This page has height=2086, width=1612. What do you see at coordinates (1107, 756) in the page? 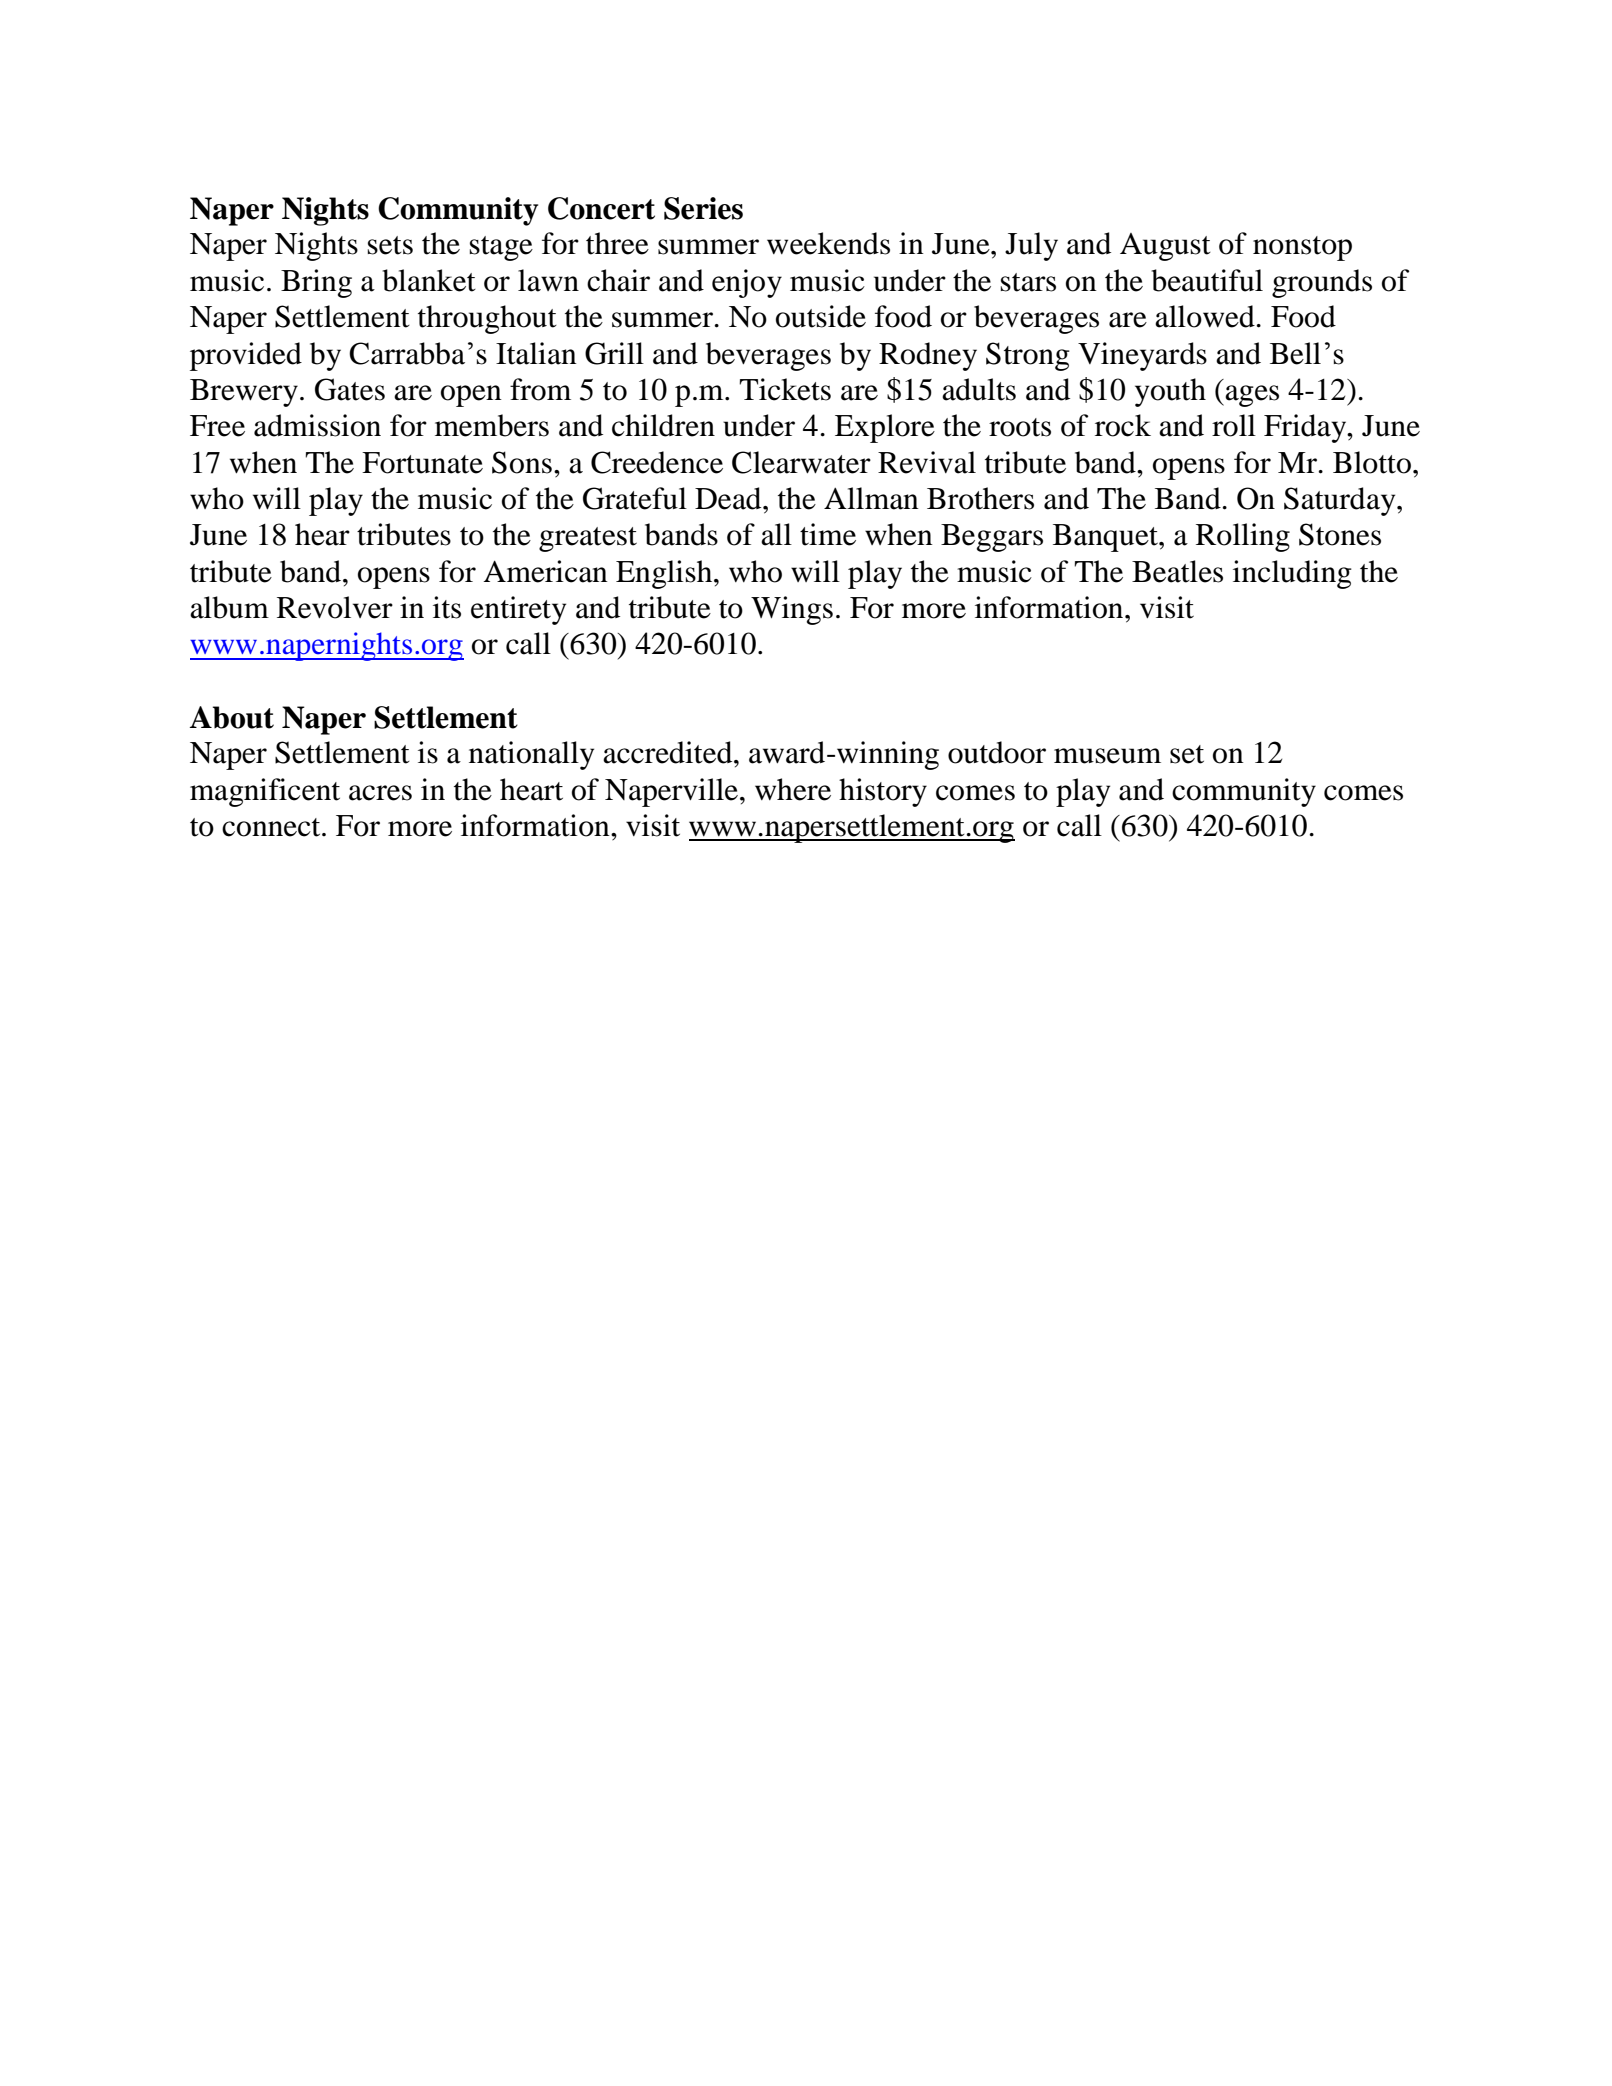
I see `museum` at bounding box center [1107, 756].
